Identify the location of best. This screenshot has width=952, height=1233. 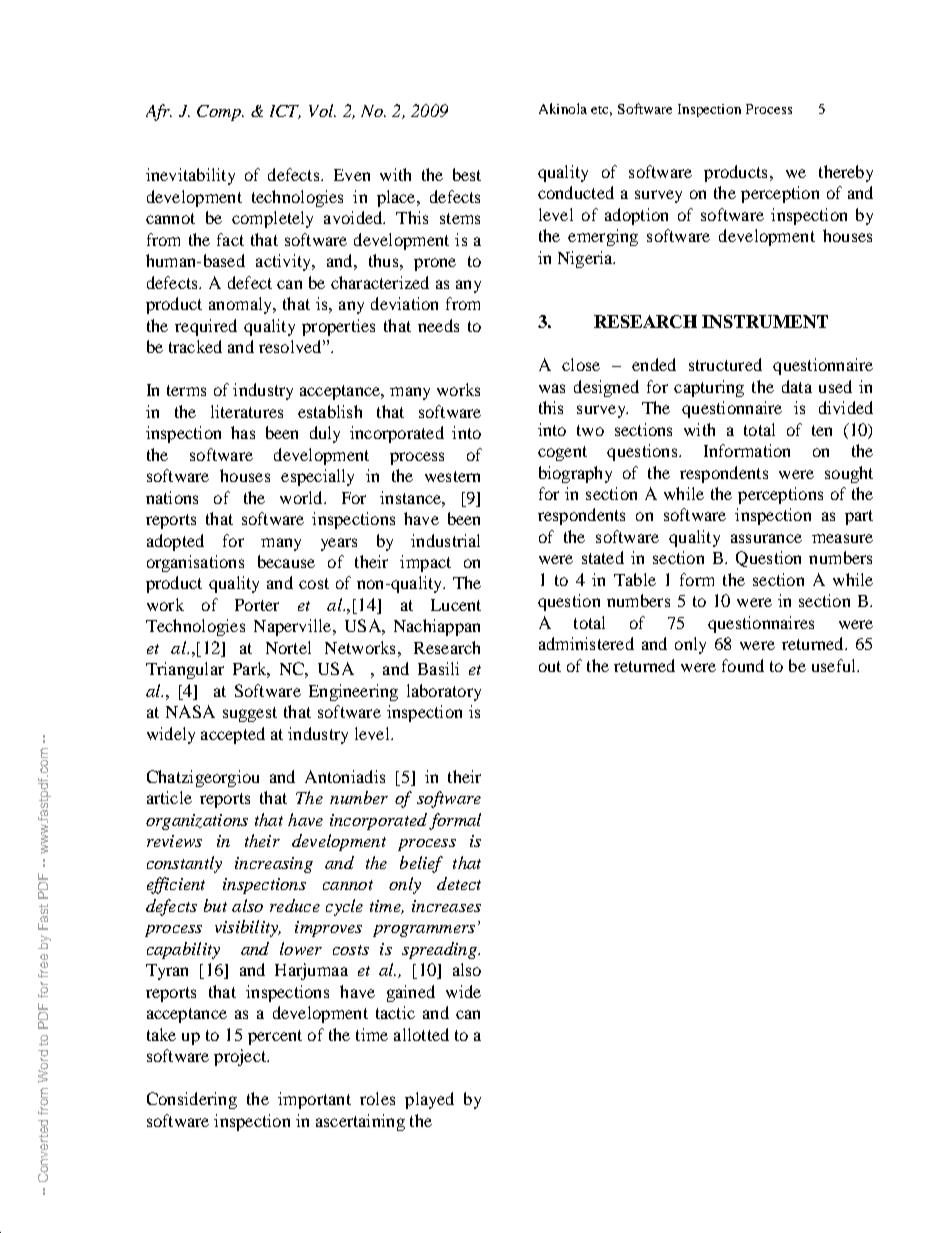
(467, 174).
